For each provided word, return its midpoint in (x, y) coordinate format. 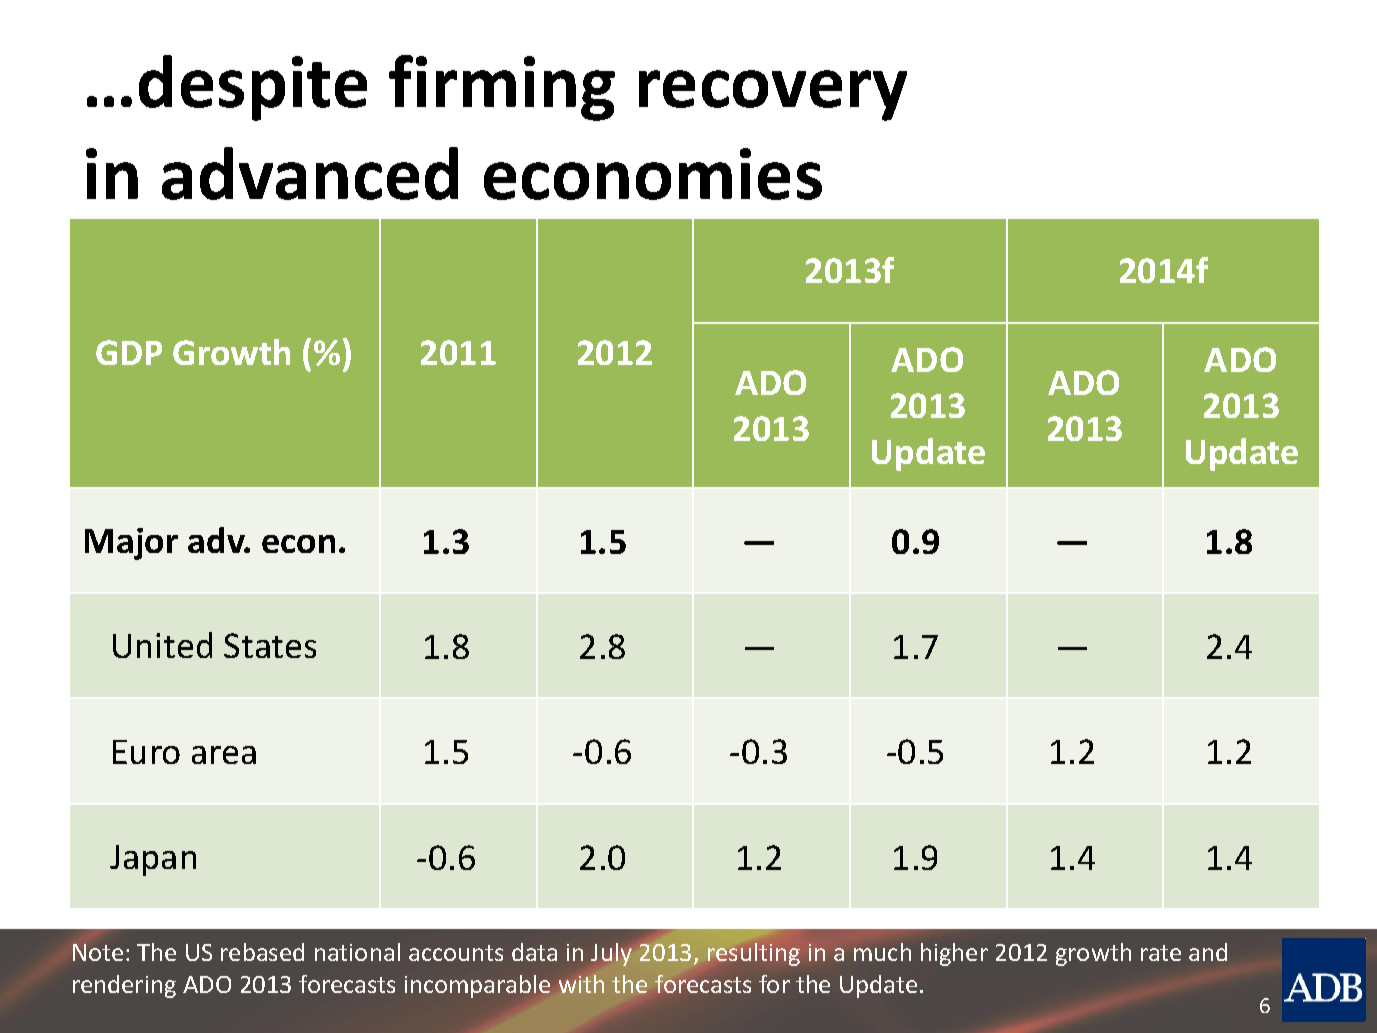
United (162, 645)
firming (502, 88)
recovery (773, 95)
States (270, 645)
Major (131, 544)
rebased (262, 952)
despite (253, 88)
